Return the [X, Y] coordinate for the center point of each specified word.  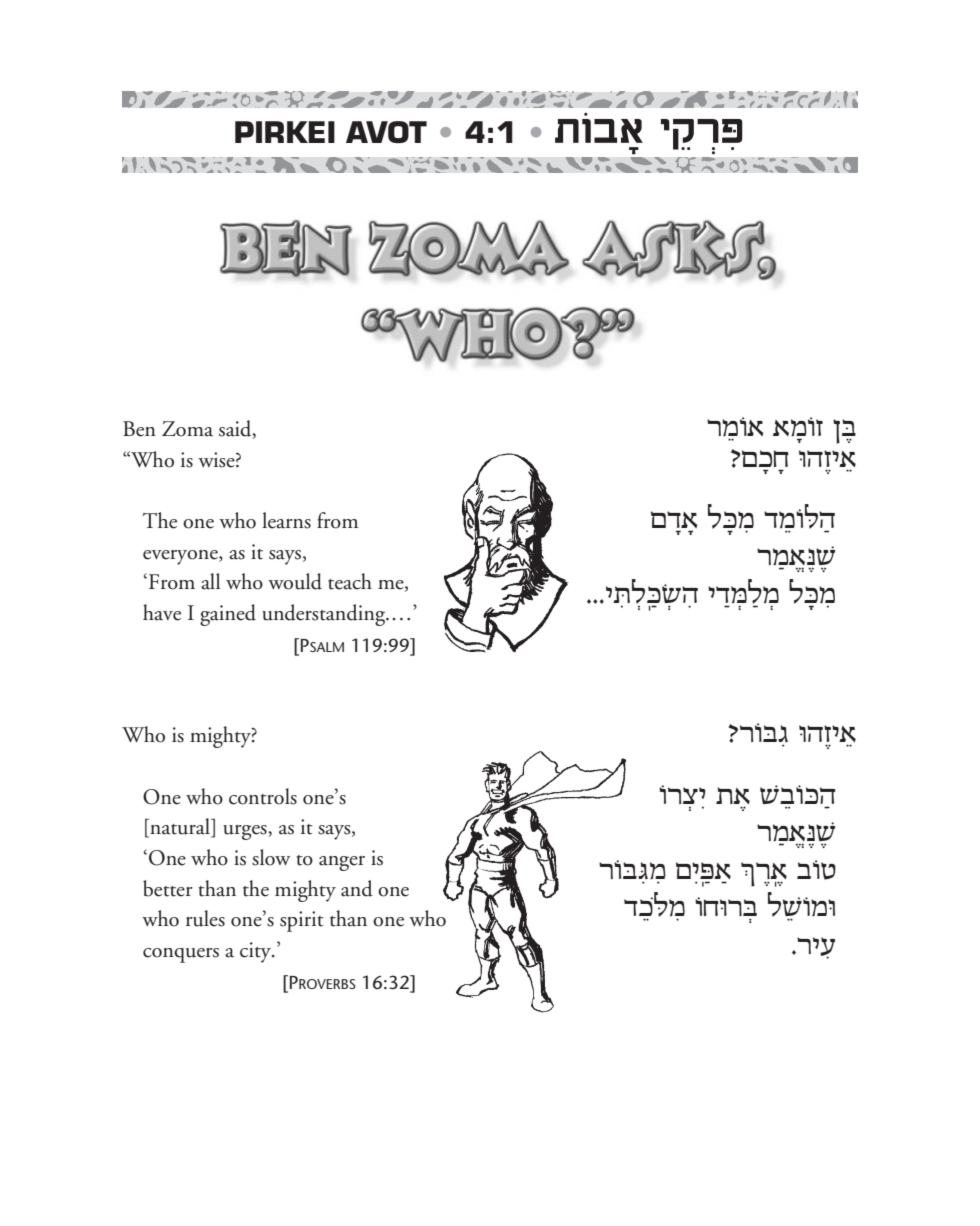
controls [263, 796]
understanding [325, 615]
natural [180, 827]
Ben [139, 429]
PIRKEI [285, 132]
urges [246, 832]
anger [342, 863]
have [162, 612]
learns [286, 520]
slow [271, 857]
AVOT [386, 132]
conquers [181, 955]
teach [350, 581]
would [295, 581]
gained [228, 615]
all [210, 581]
